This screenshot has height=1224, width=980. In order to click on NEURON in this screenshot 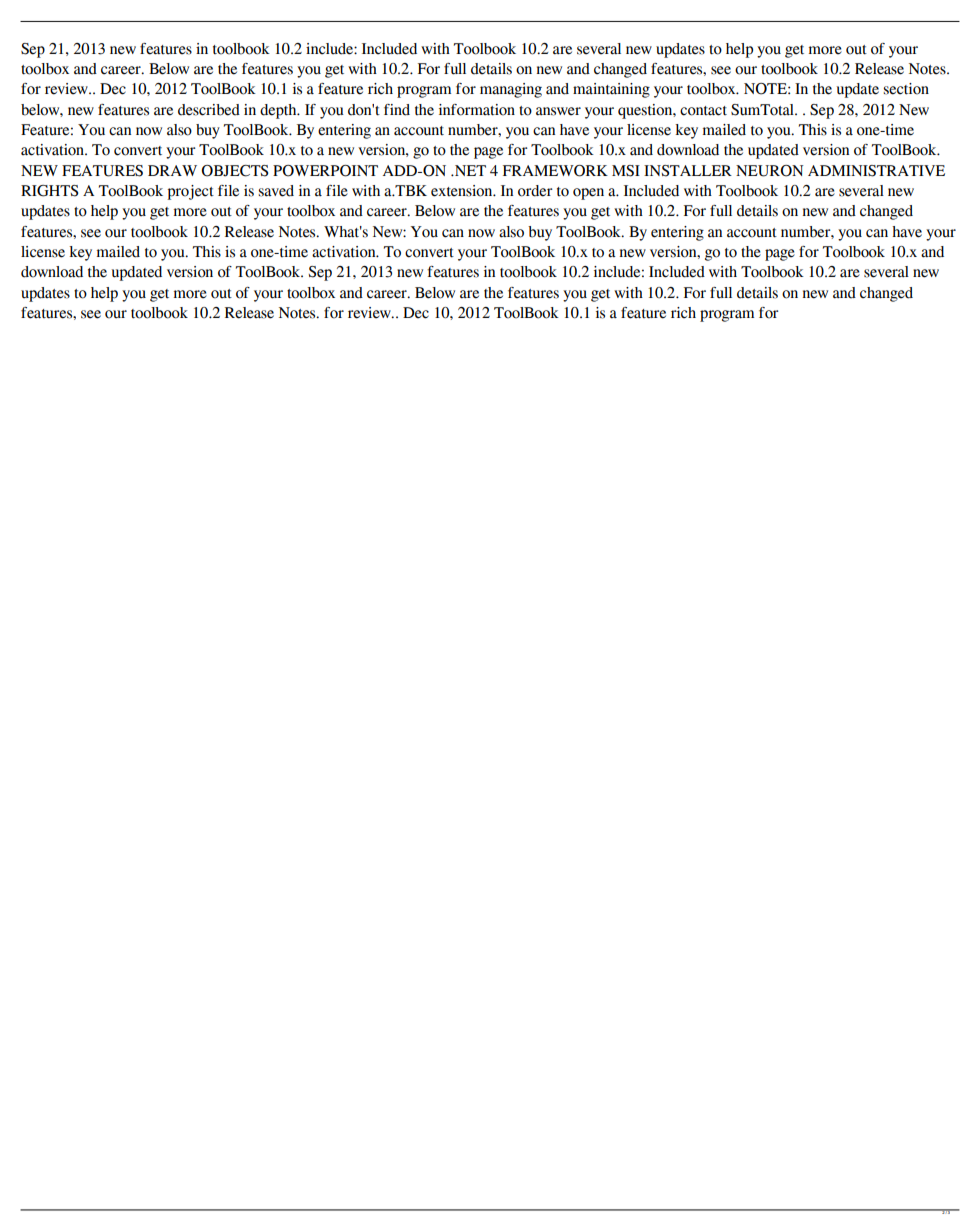, I will do `click(769, 171)`.
